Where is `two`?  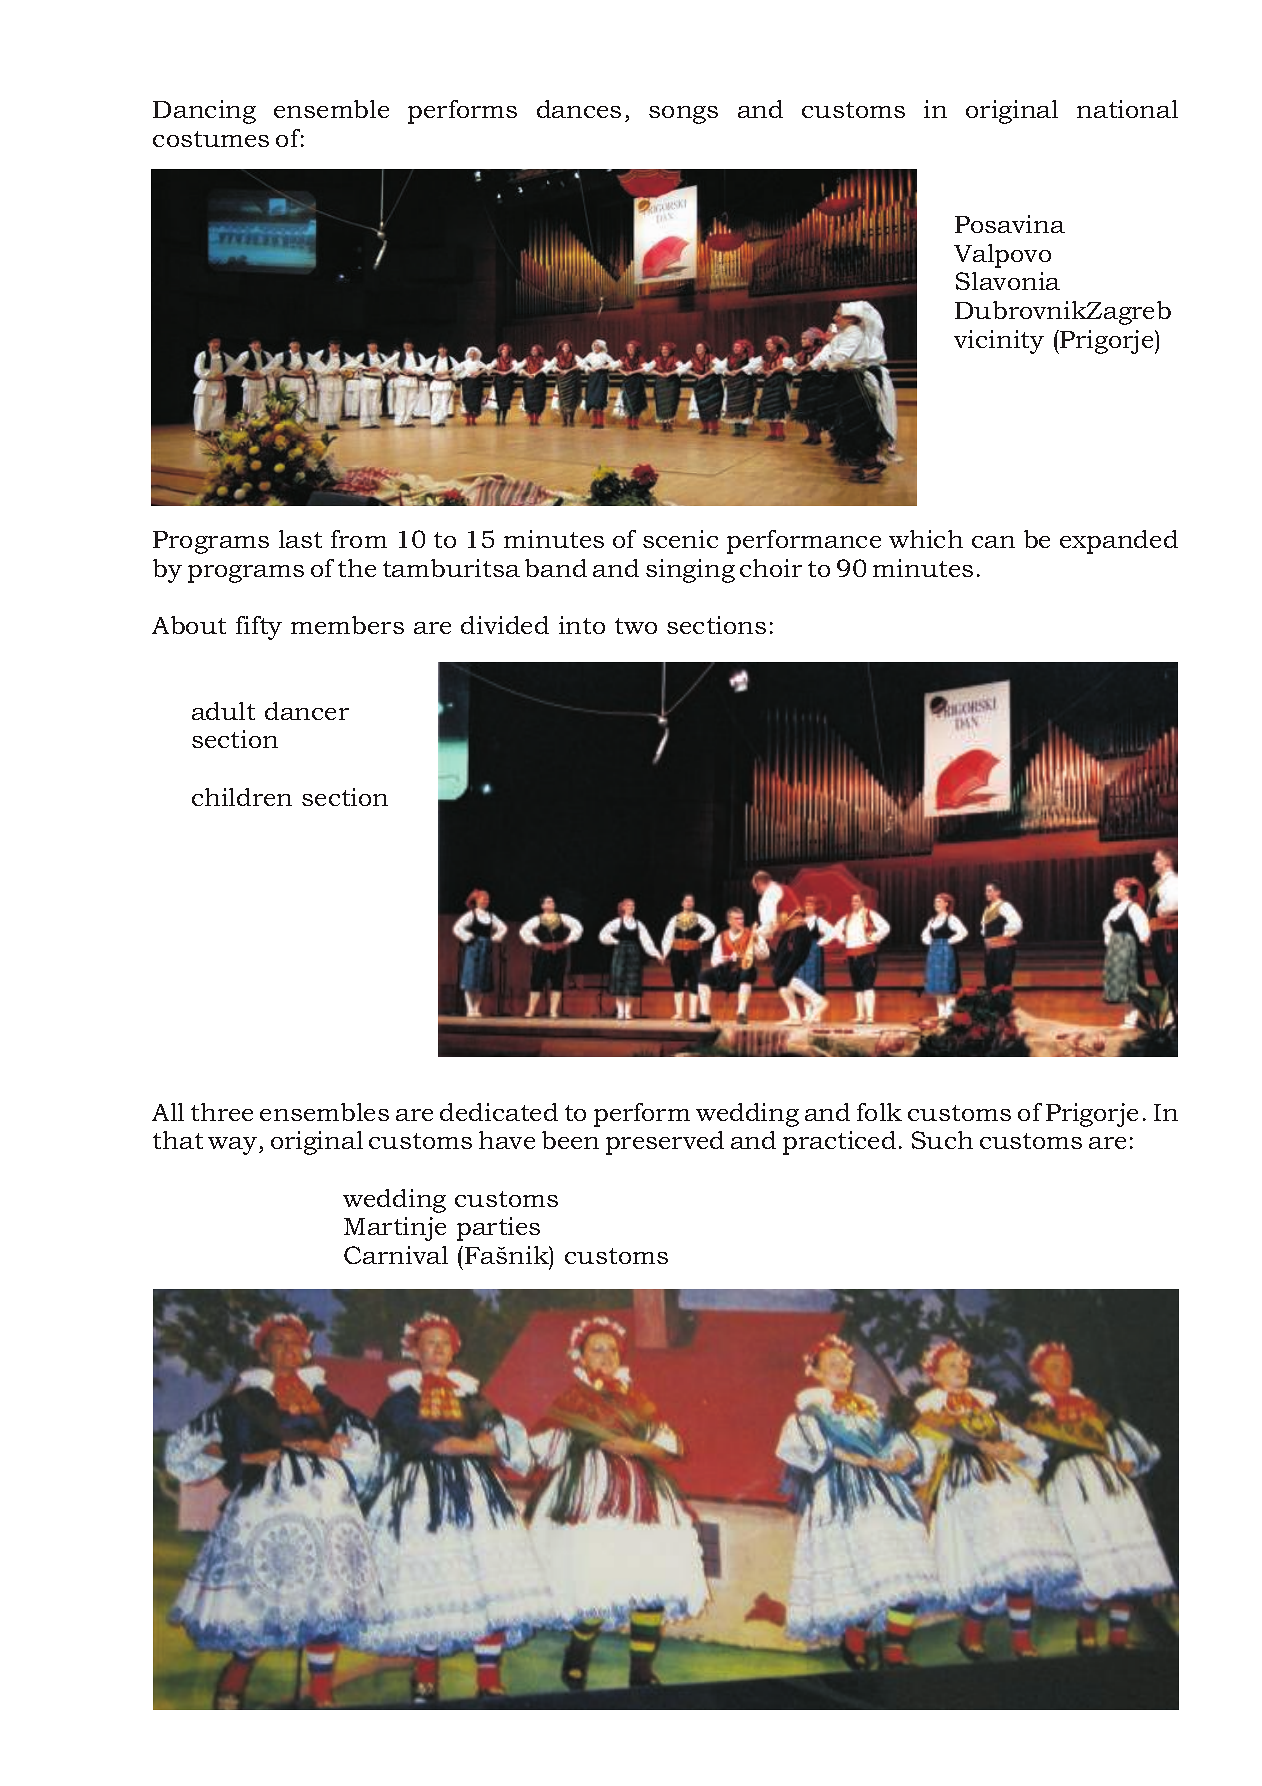
two is located at coordinates (636, 626).
